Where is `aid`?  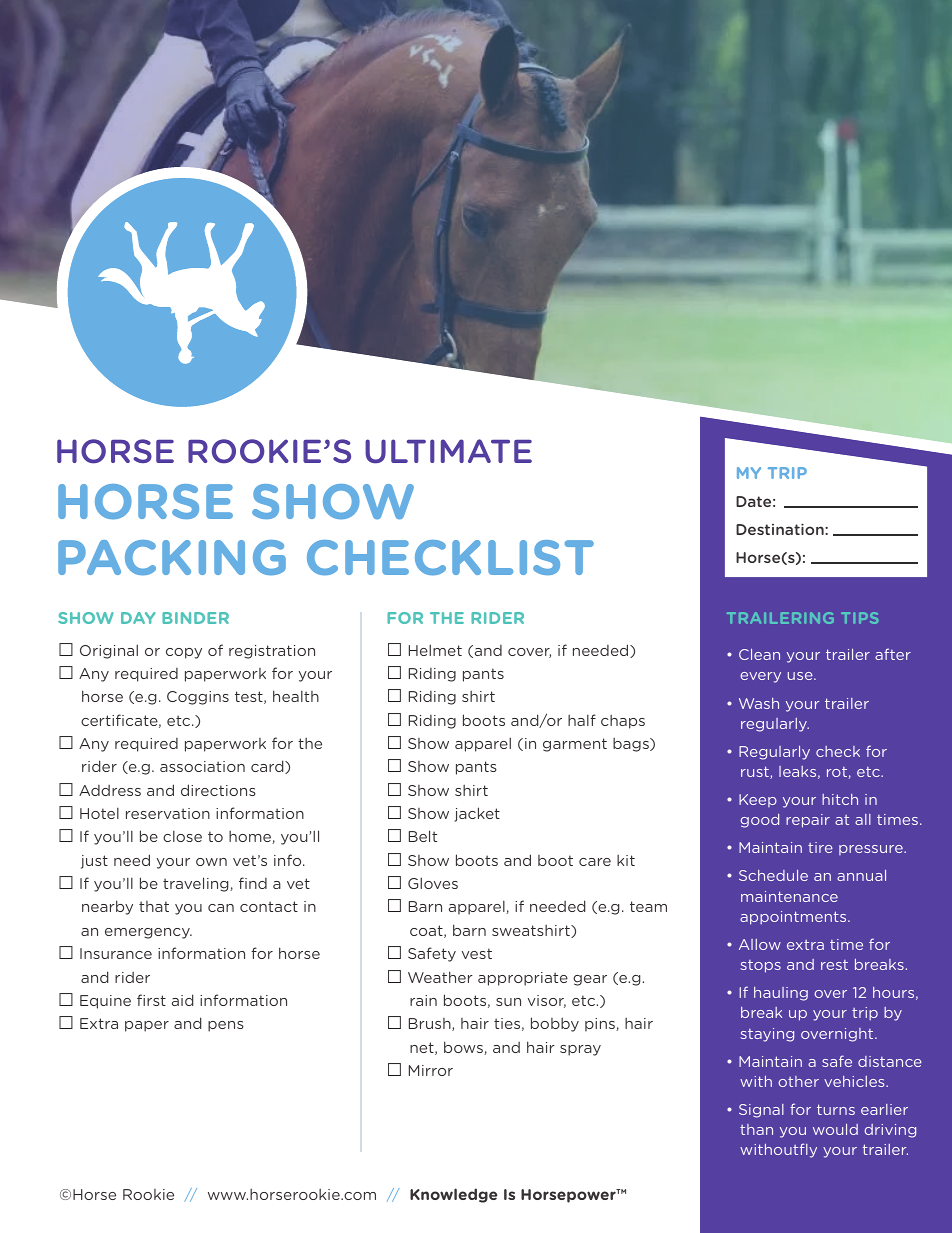 aid is located at coordinates (183, 1000).
